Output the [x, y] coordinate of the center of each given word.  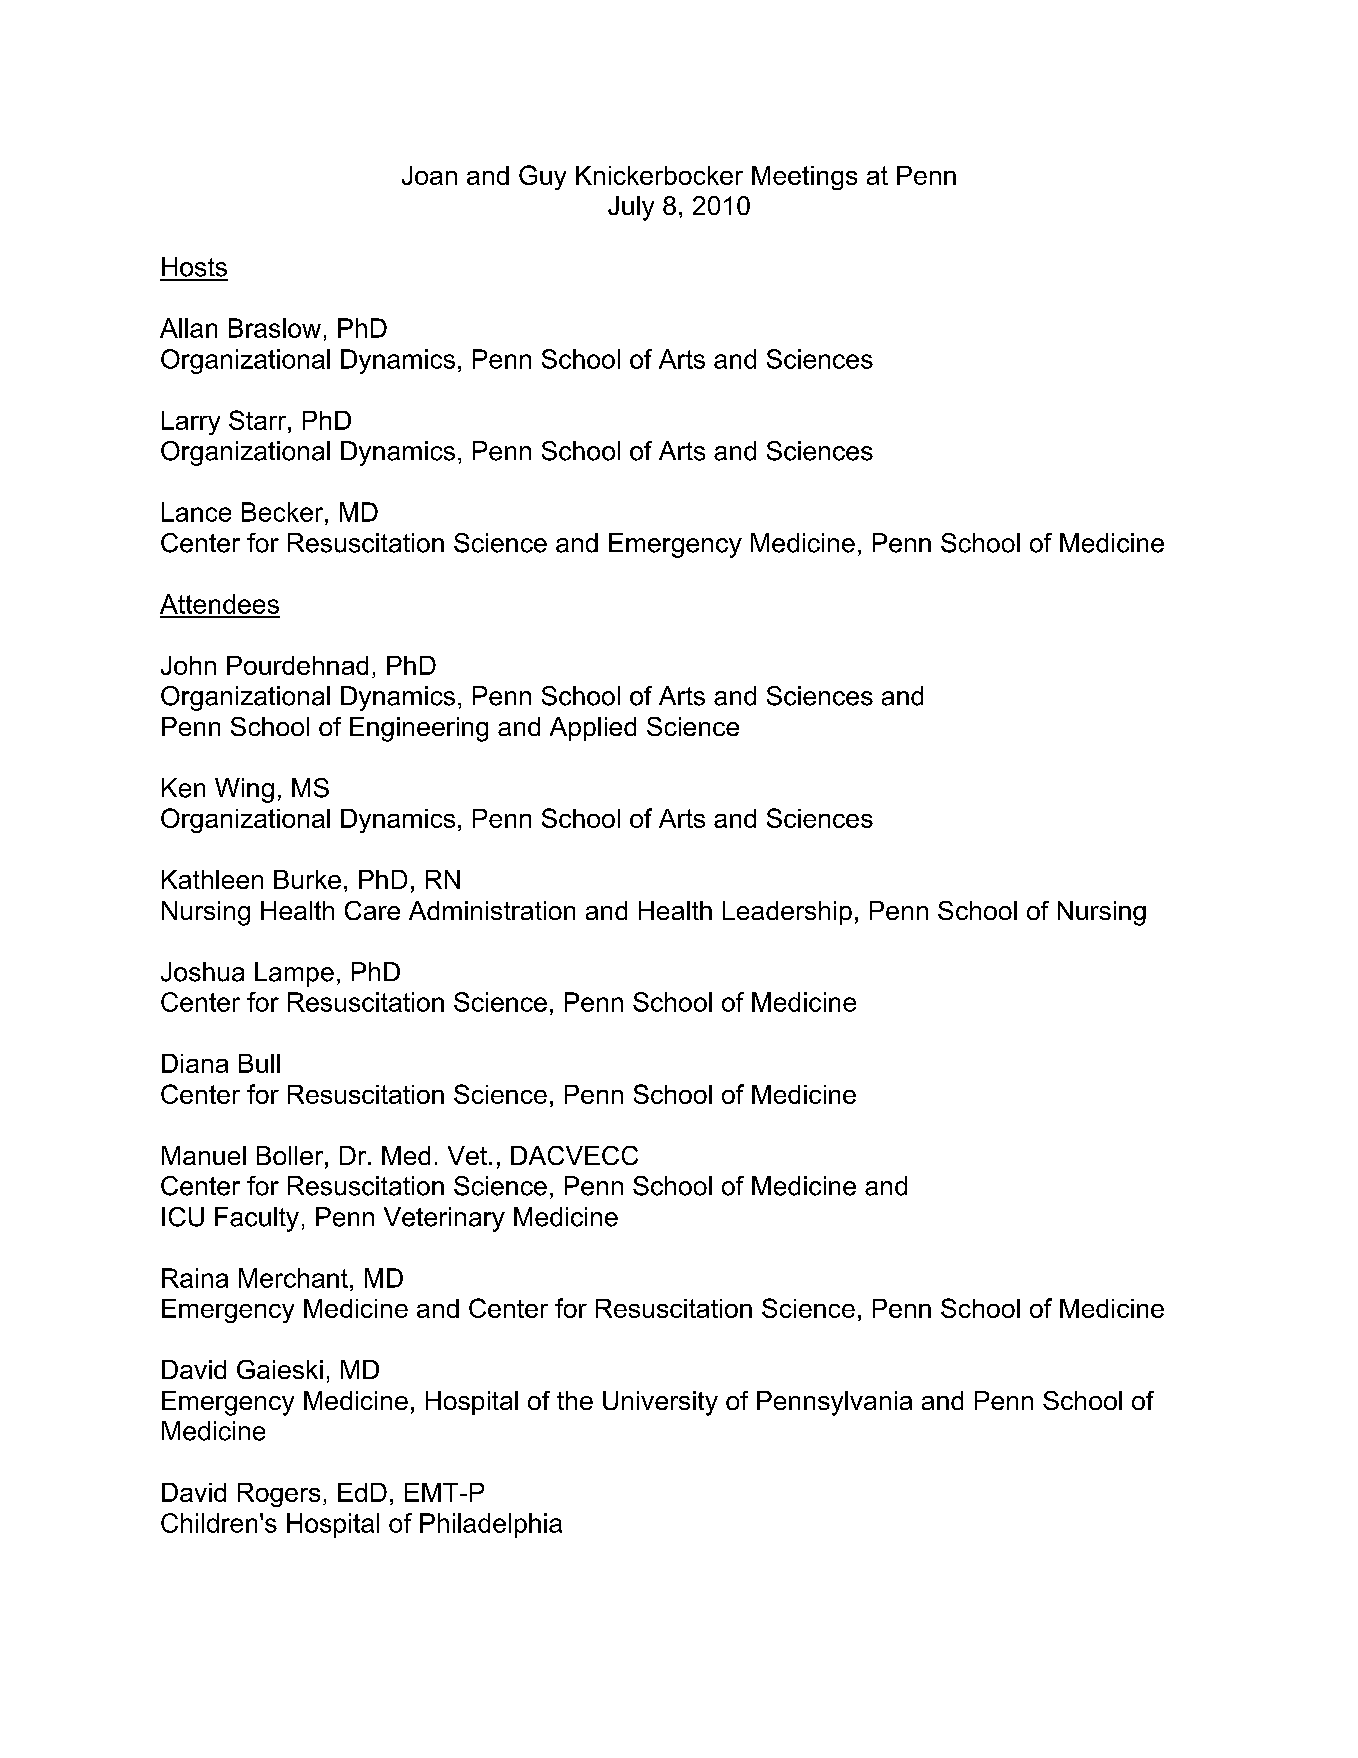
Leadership [787, 913]
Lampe [294, 974]
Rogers [279, 1495]
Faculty [257, 1219]
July [631, 208]
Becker [284, 512]
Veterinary [444, 1219]
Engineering [419, 729]
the [575, 1400]
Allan [188, 328]
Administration [492, 910]
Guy [542, 177]
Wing [244, 790]
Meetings [804, 178]
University [660, 1403]
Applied [593, 729]
